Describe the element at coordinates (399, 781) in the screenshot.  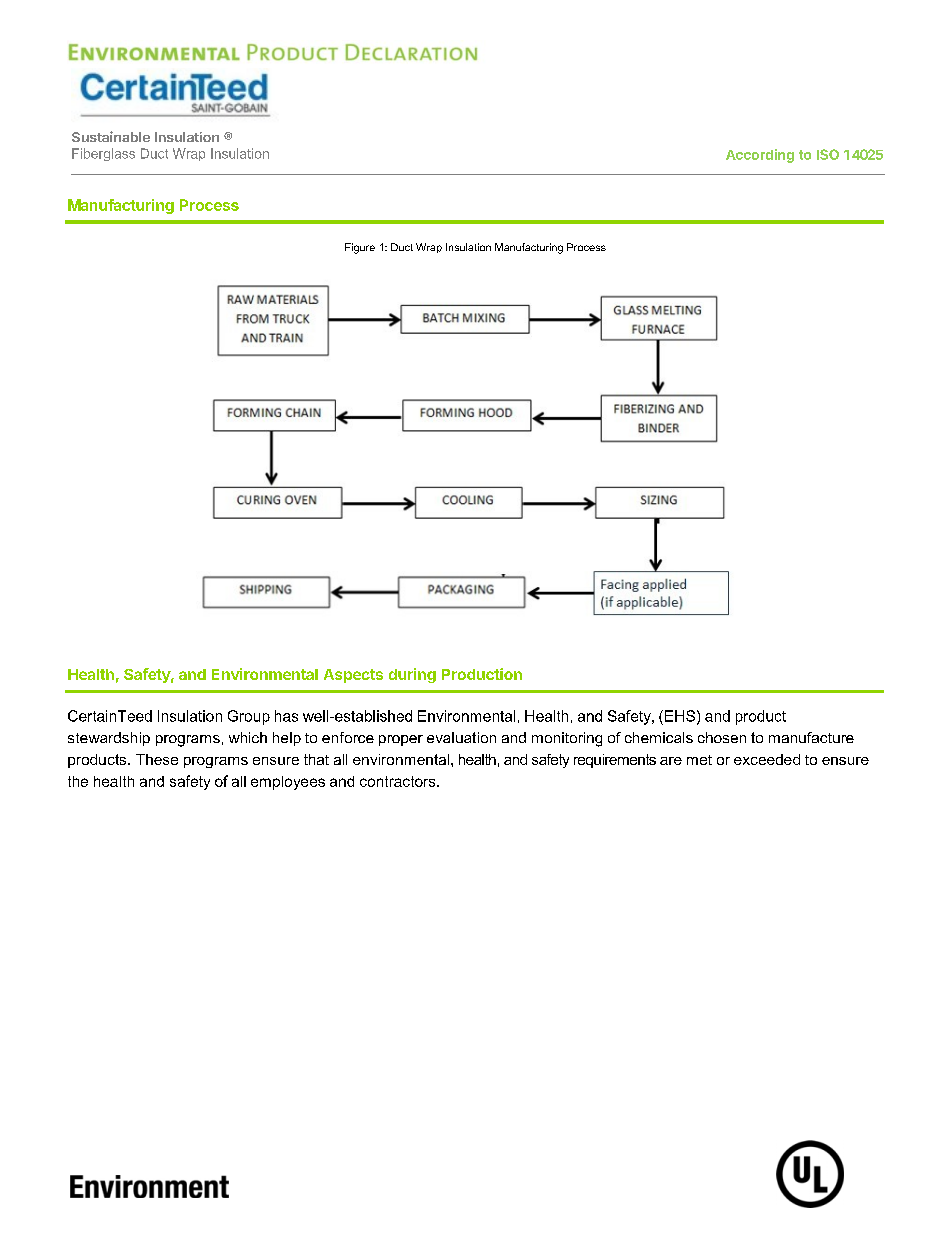
I see `contractors` at that location.
